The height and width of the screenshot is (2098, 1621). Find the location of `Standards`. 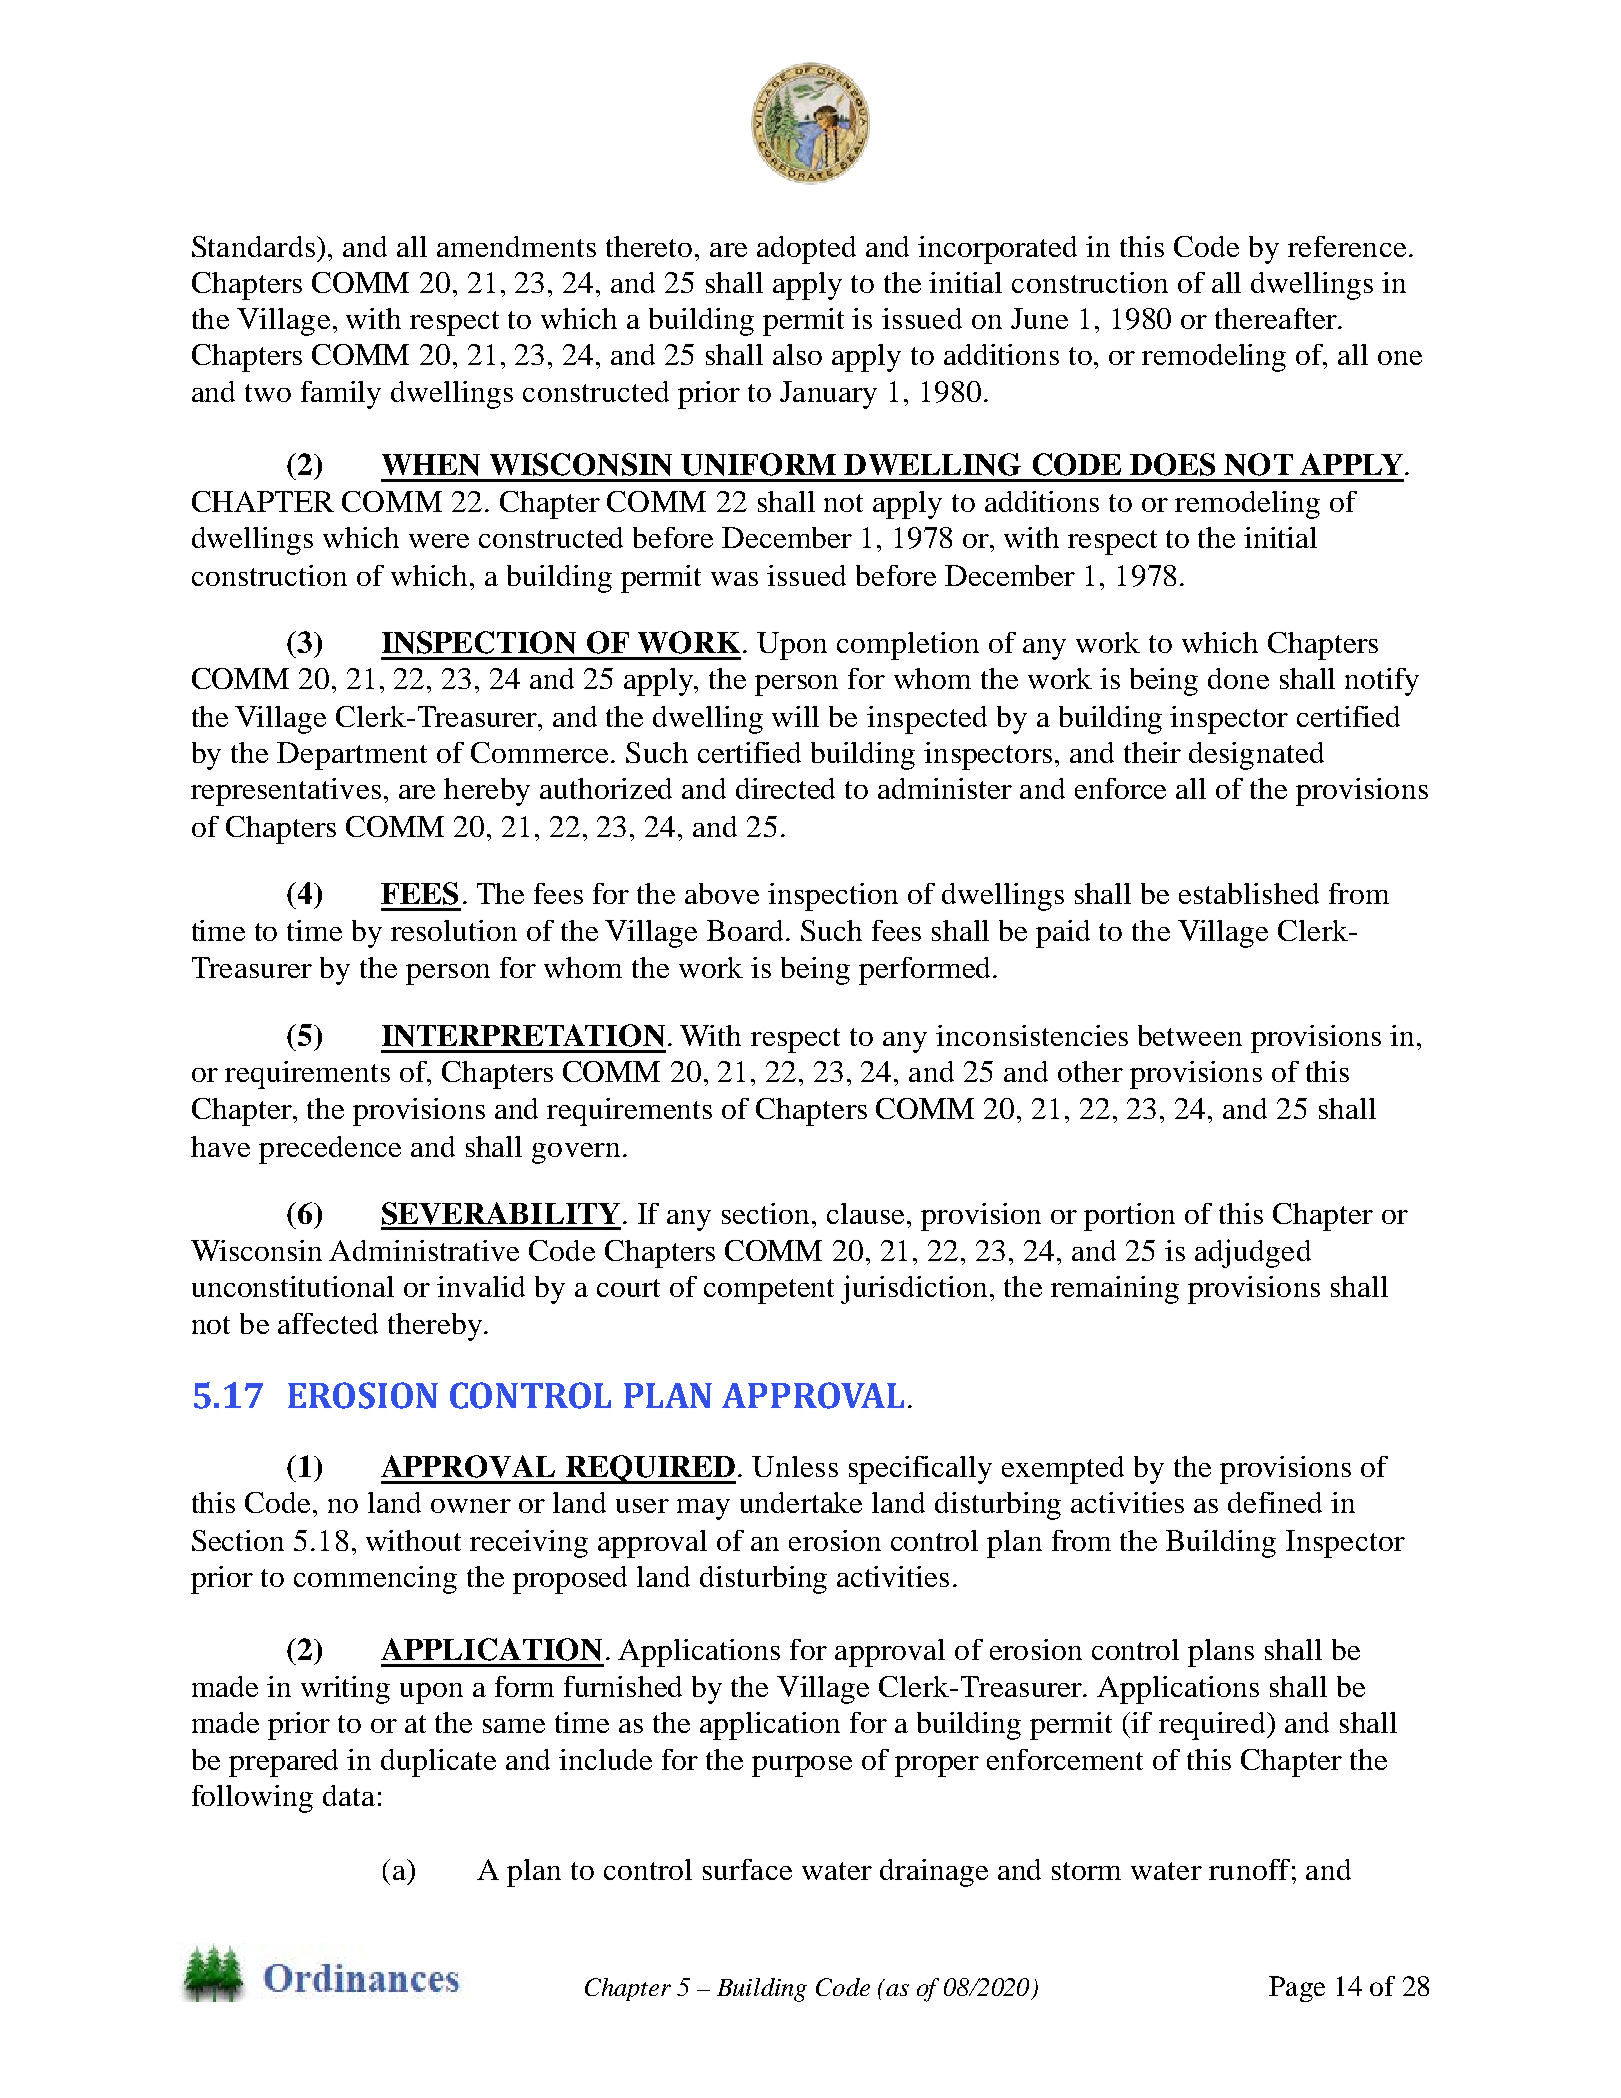

Standards is located at coordinates (255, 246).
